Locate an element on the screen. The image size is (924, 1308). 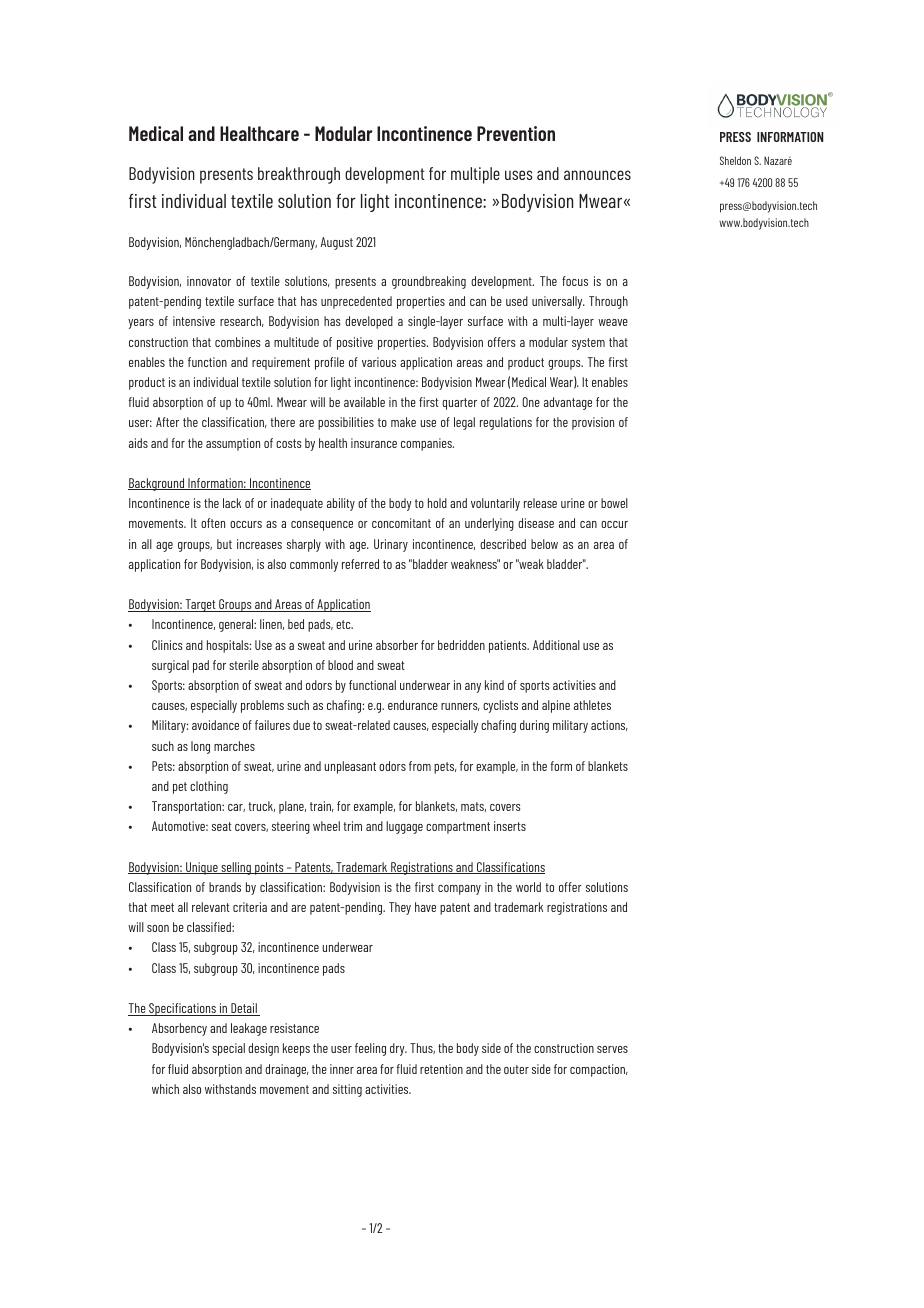
Additional is located at coordinates (556, 645).
